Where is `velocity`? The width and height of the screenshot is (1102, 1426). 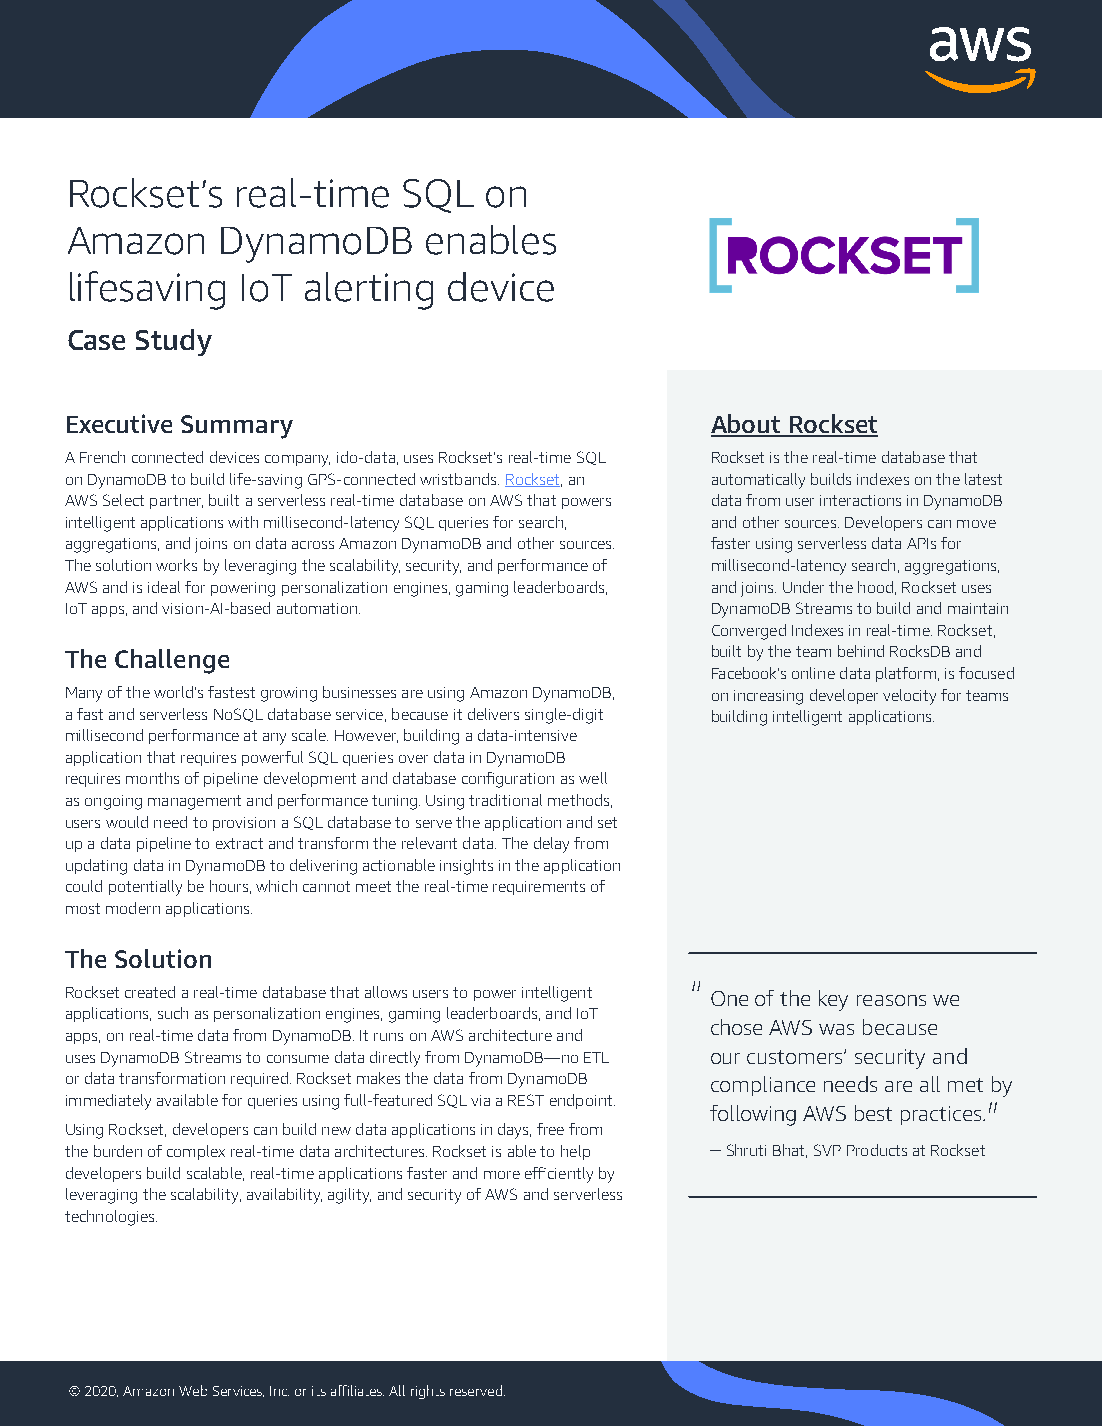 velocity is located at coordinates (909, 697).
